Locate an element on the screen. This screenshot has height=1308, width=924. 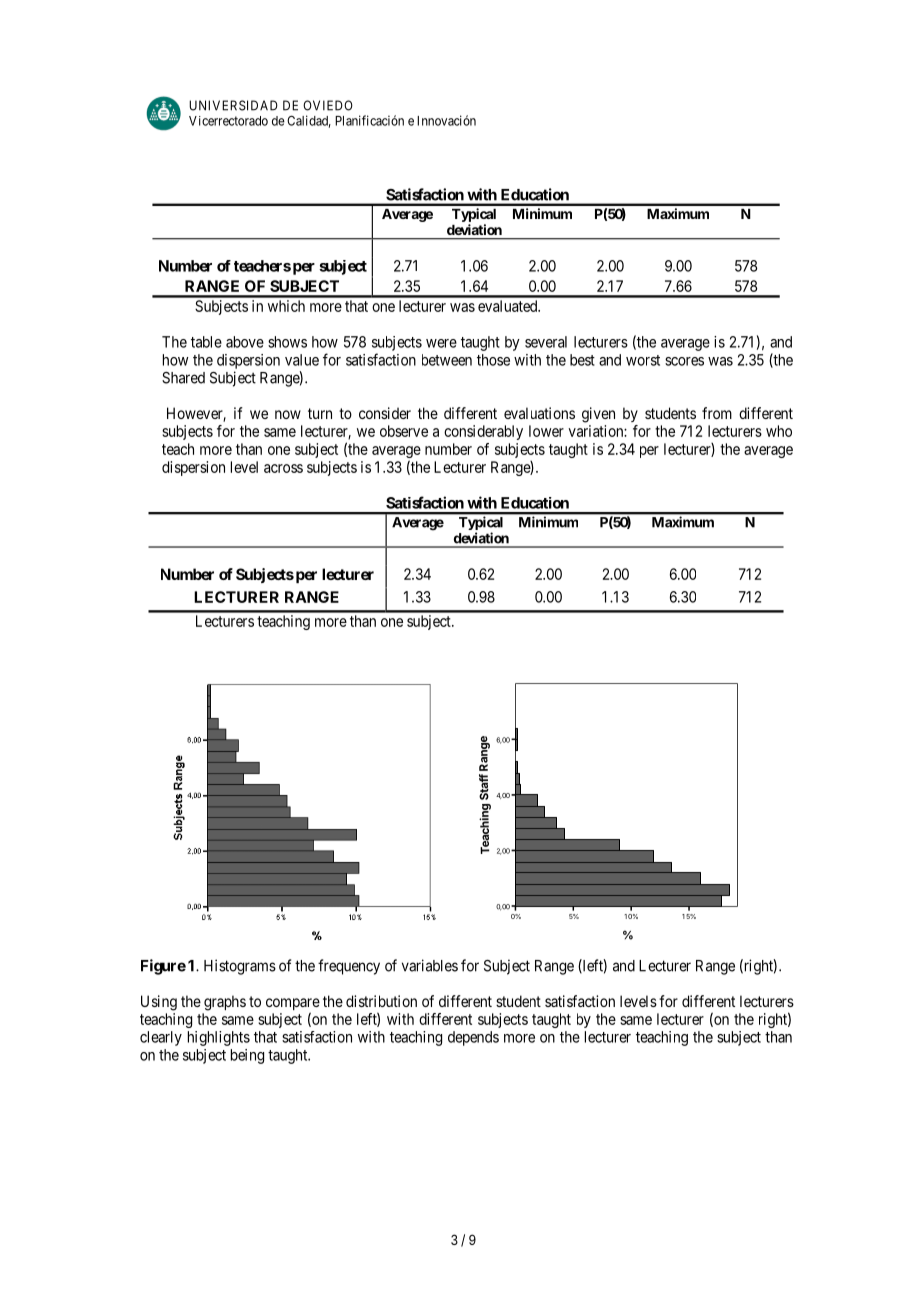
scores is located at coordinates (684, 361).
